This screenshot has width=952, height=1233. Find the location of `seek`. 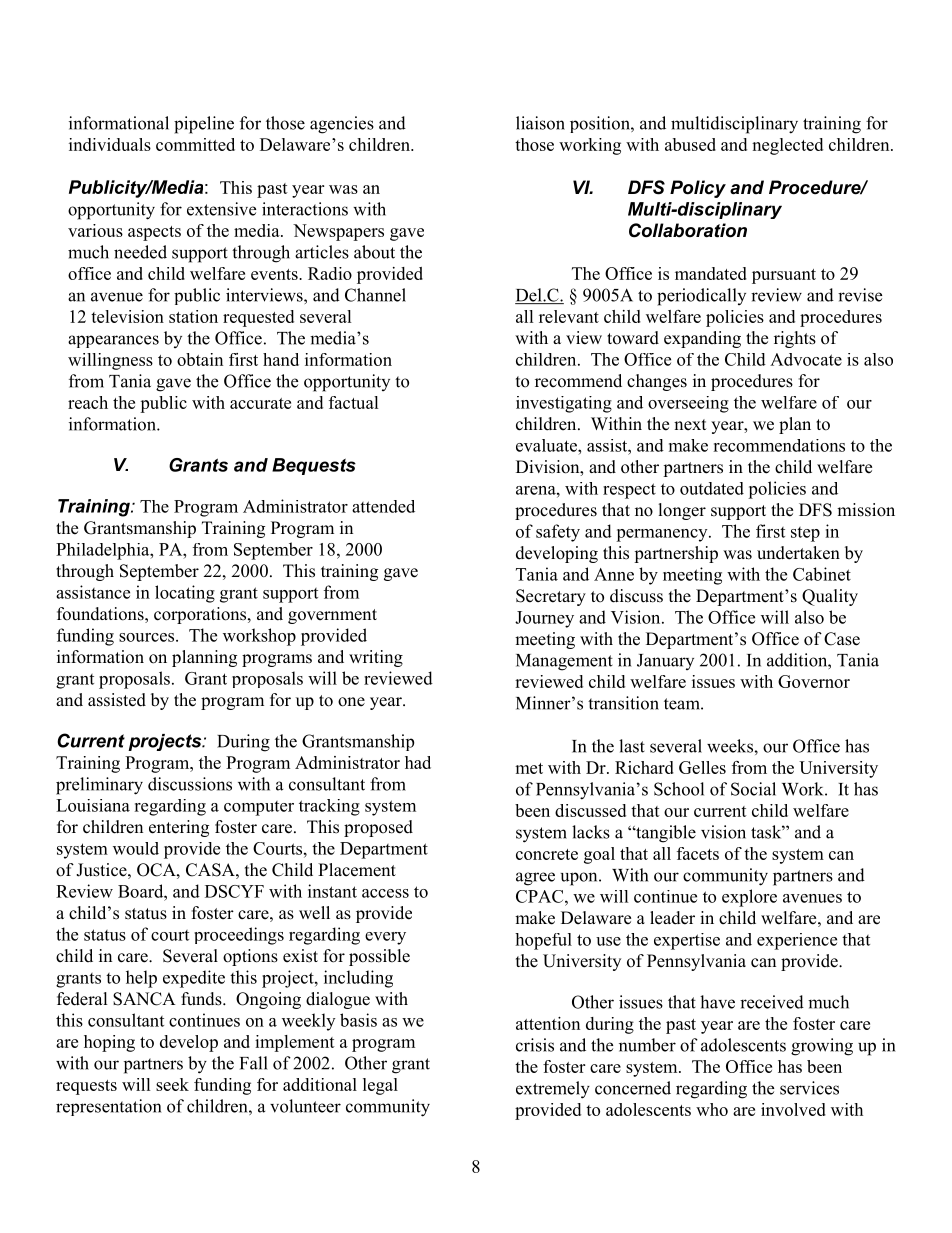

seek is located at coordinates (172, 1084).
